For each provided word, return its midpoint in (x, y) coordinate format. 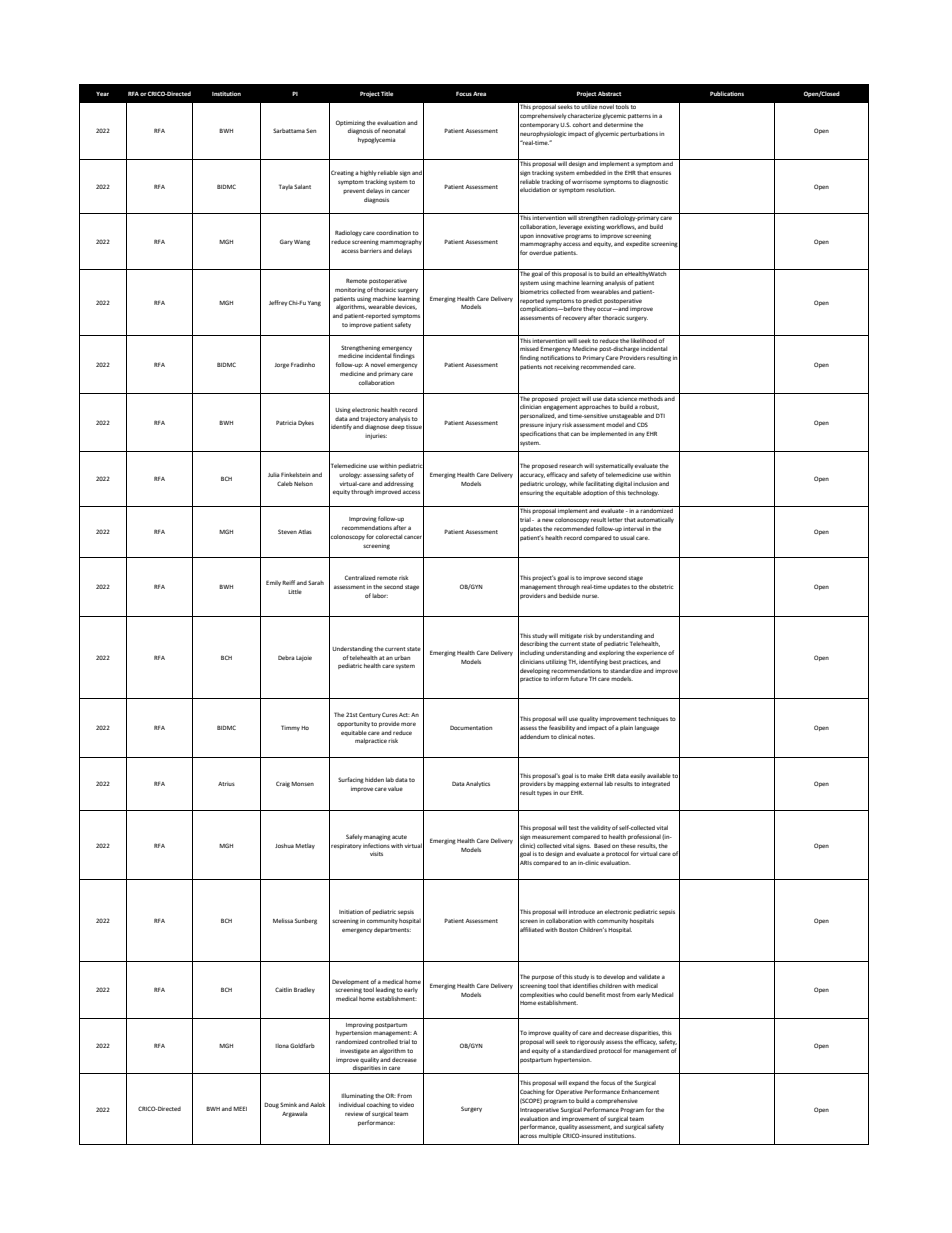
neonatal (393, 130)
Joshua (284, 845)
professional (644, 837)
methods (651, 398)
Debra (286, 657)
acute (399, 837)
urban (402, 658)
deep (398, 427)
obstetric (661, 586)
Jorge (282, 366)
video (406, 1104)
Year (102, 94)
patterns (639, 116)
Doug (271, 1105)
